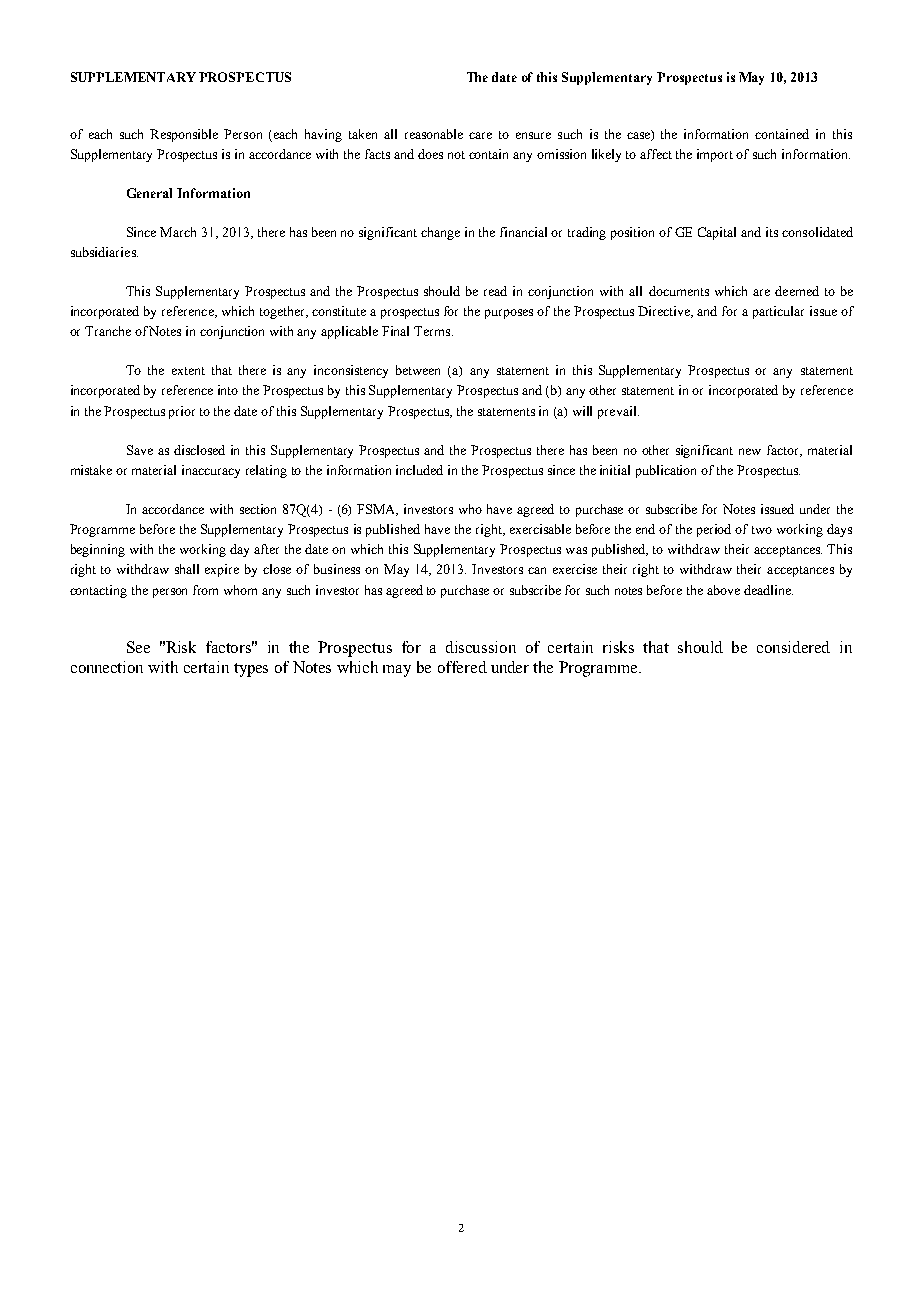 Image resolution: width=924 pixels, height=1307 pixels. What do you see at coordinates (793, 647) in the page?
I see `considered` at bounding box center [793, 647].
